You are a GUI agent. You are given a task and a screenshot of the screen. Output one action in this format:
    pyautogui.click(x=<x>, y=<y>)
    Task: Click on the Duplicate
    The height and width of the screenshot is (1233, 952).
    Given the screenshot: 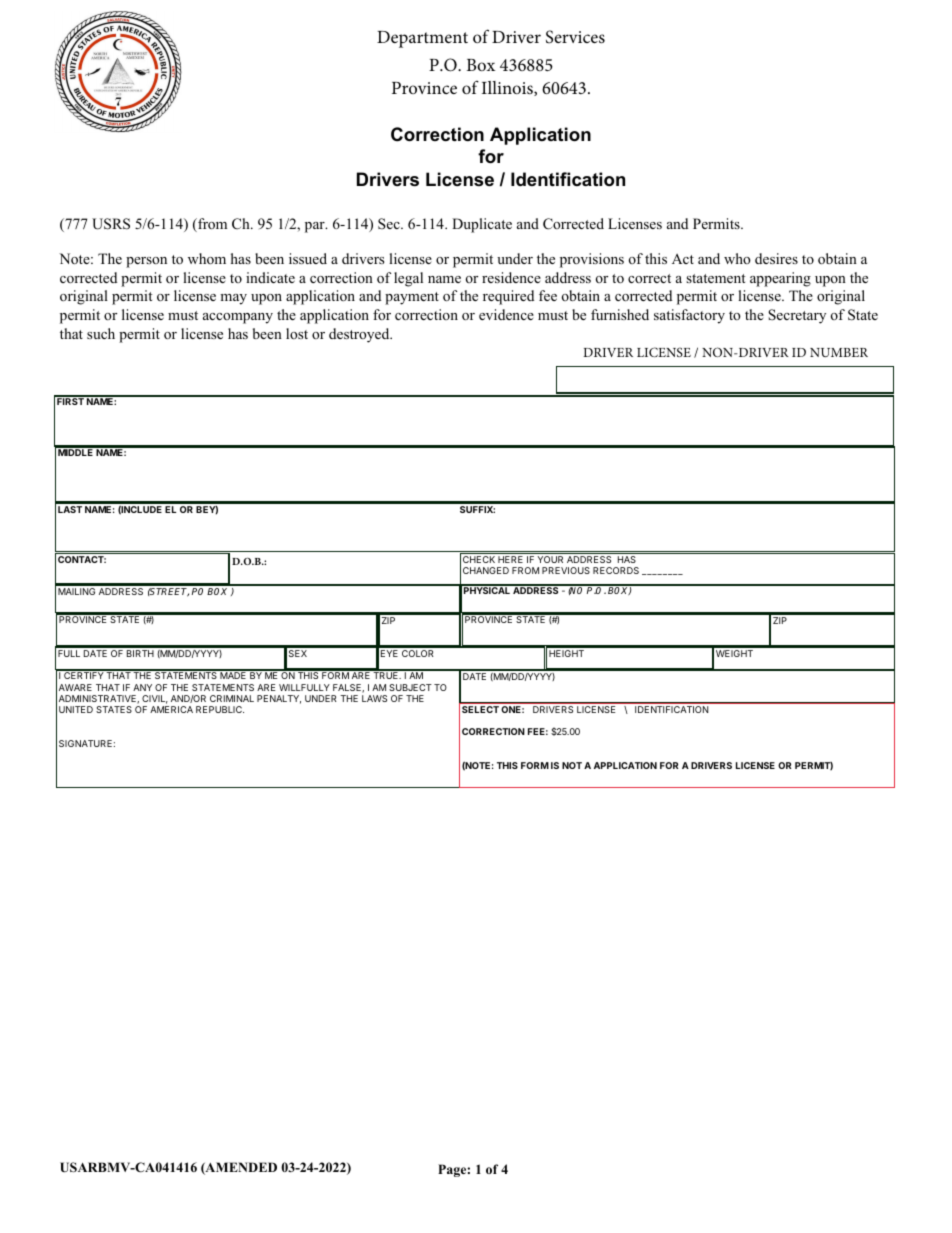 What is the action you would take?
    pyautogui.click(x=482, y=225)
